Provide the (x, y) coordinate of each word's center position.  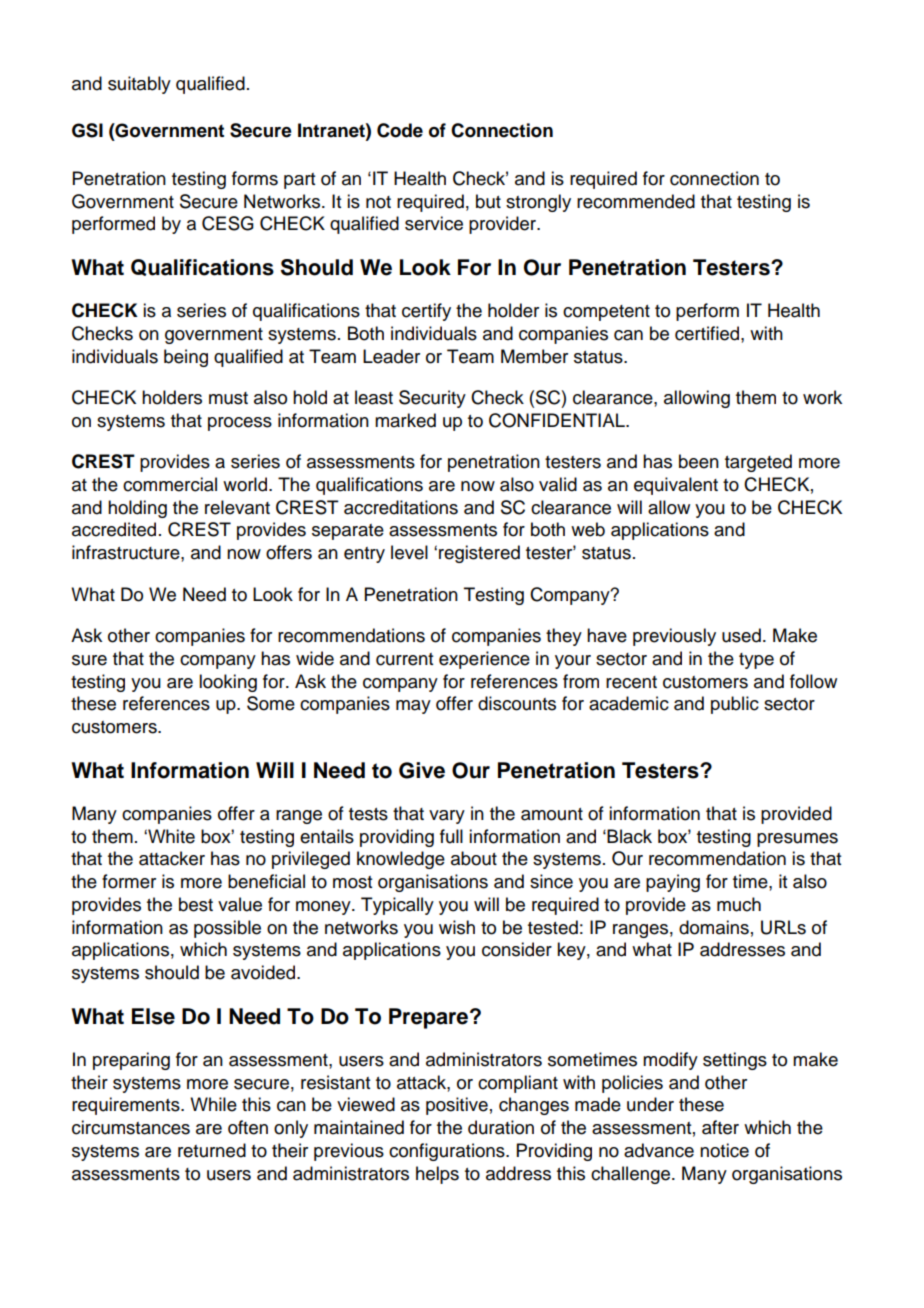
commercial (170, 484)
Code (400, 130)
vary (447, 817)
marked (405, 420)
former (129, 881)
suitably (139, 85)
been (699, 461)
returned (212, 1150)
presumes (797, 840)
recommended (636, 201)
